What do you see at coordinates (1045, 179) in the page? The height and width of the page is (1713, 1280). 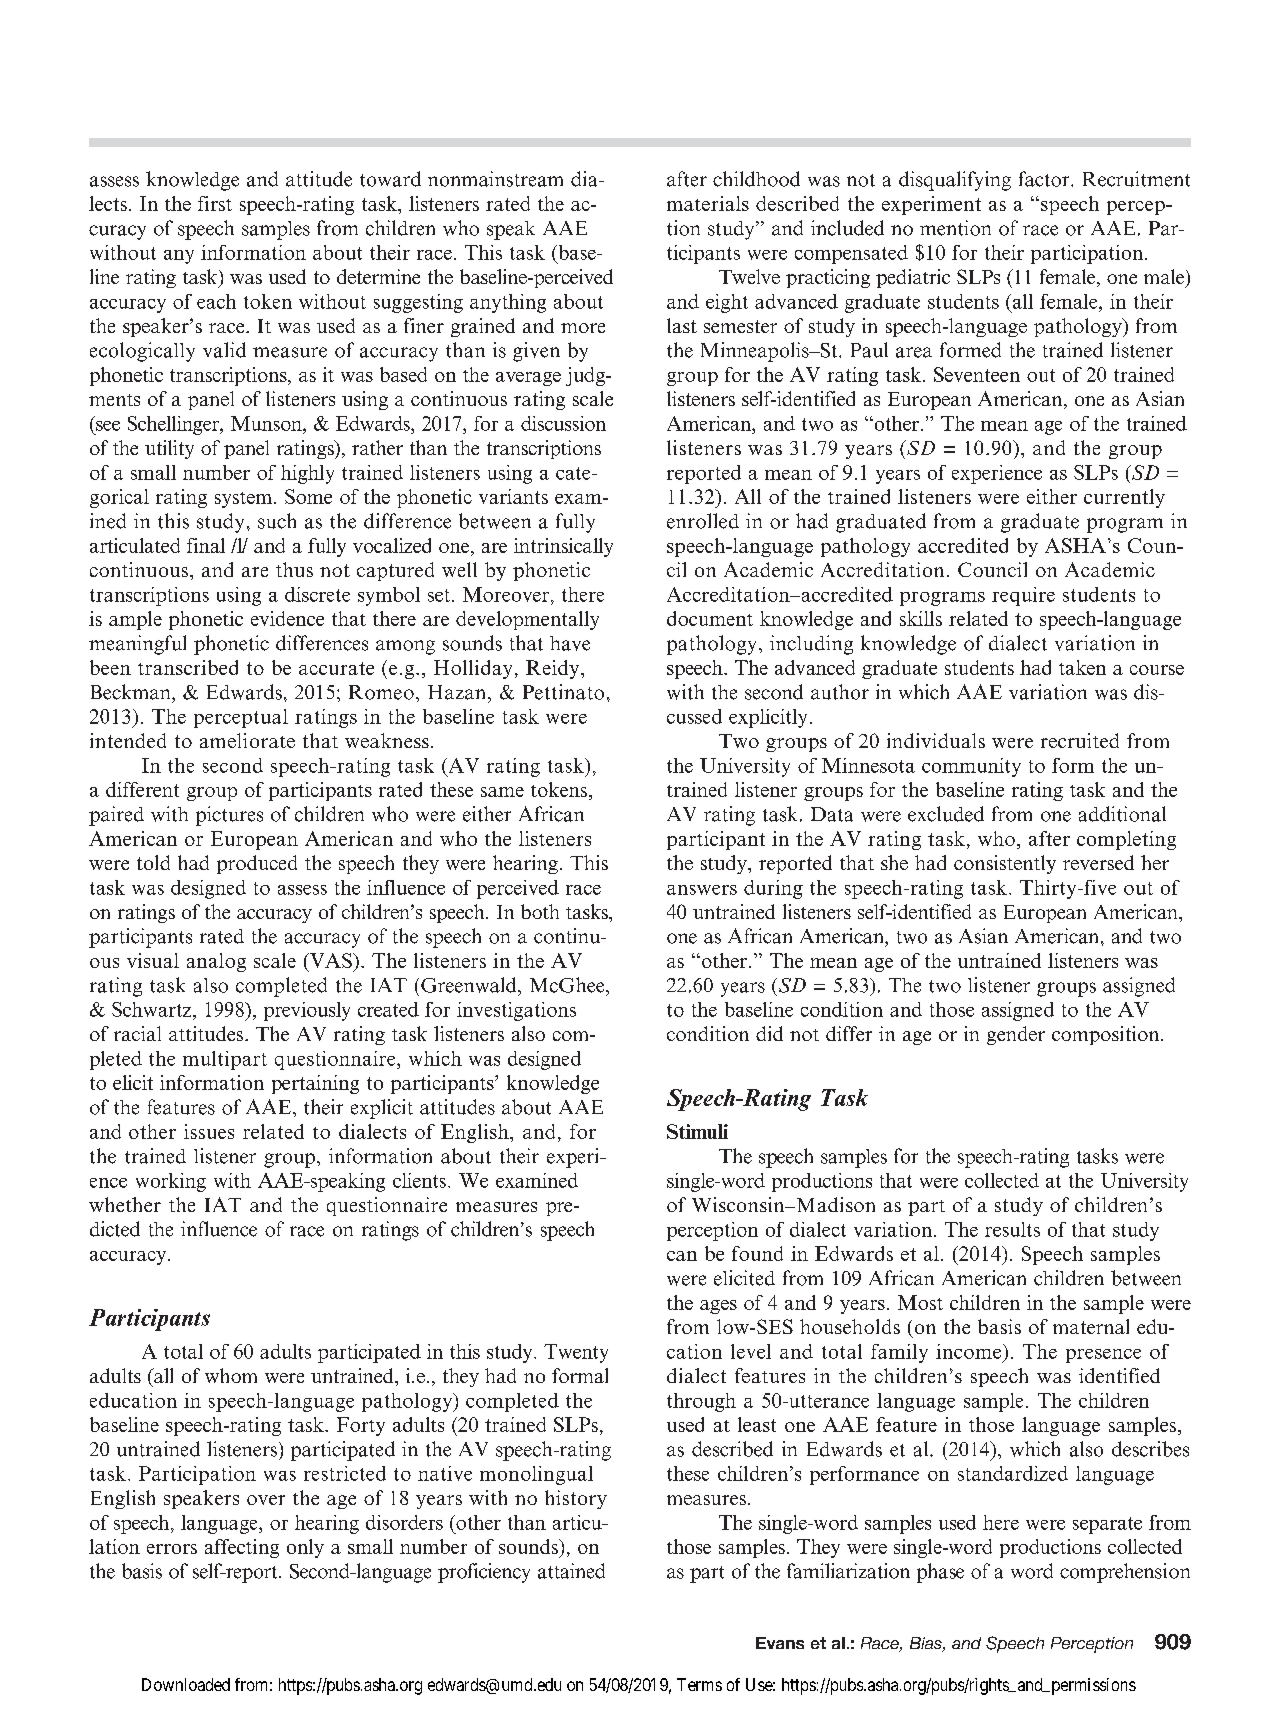 I see `factor` at bounding box center [1045, 179].
